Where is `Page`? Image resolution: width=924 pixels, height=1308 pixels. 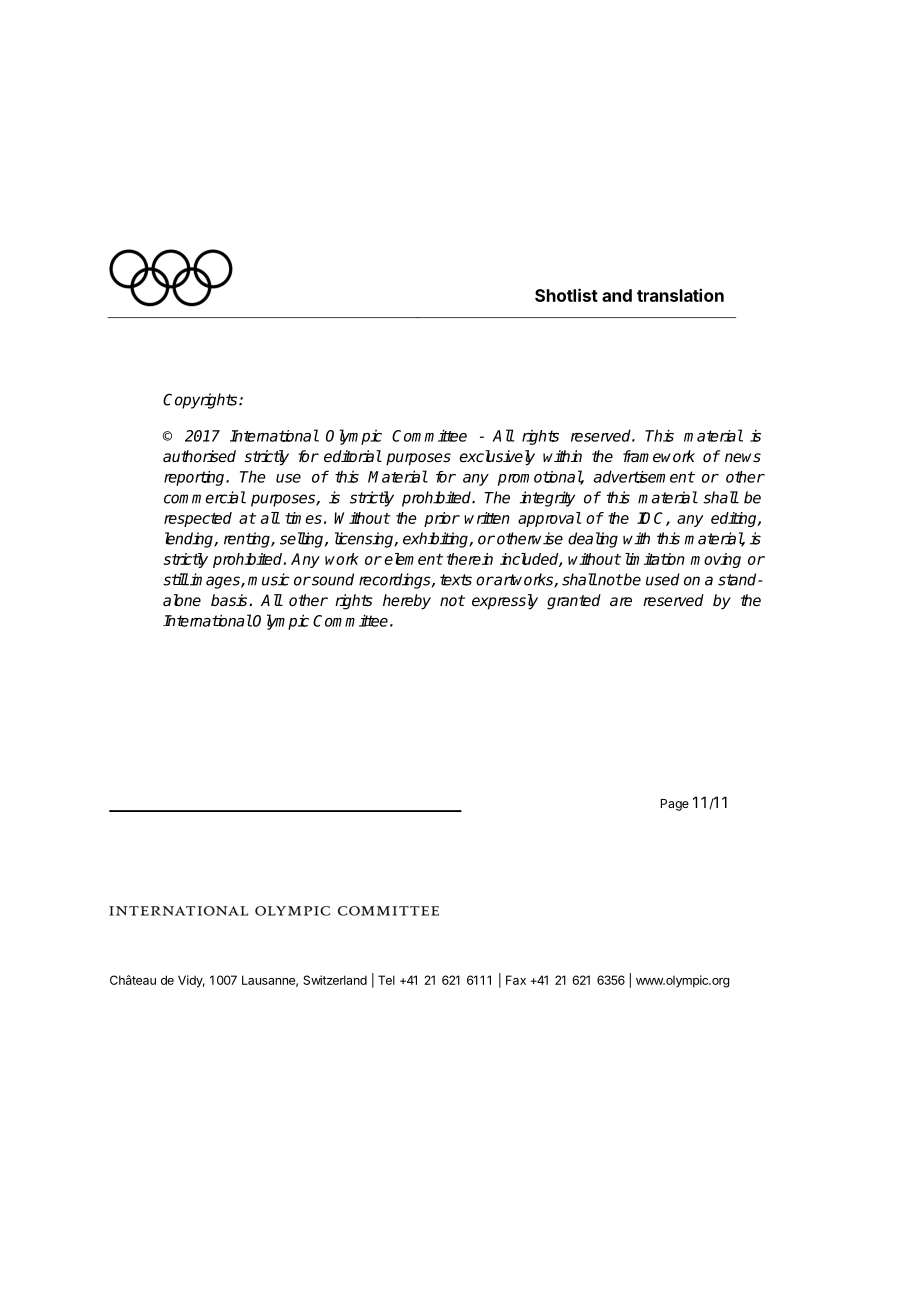
Page is located at coordinates (675, 805).
